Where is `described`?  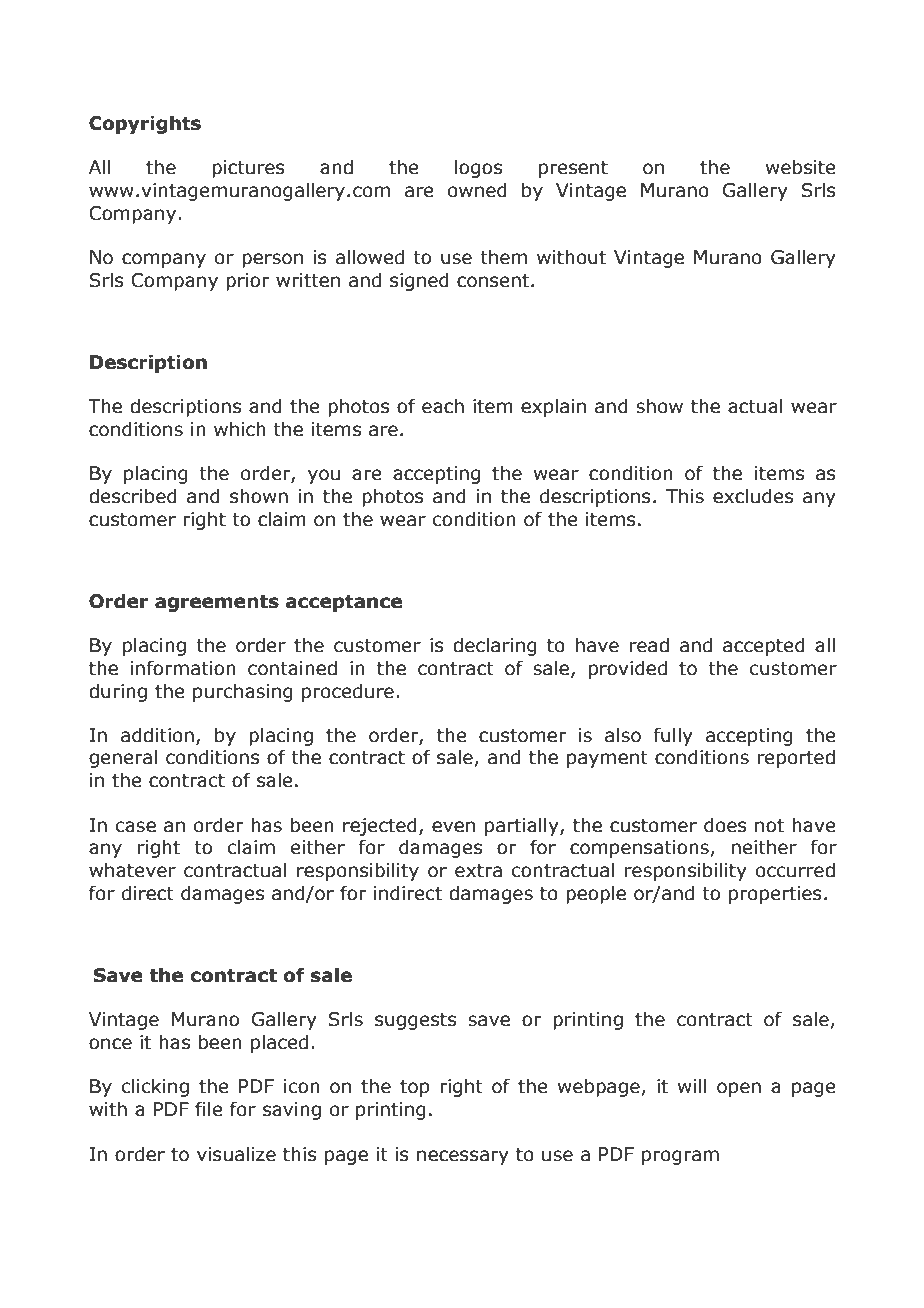 described is located at coordinates (133, 496).
